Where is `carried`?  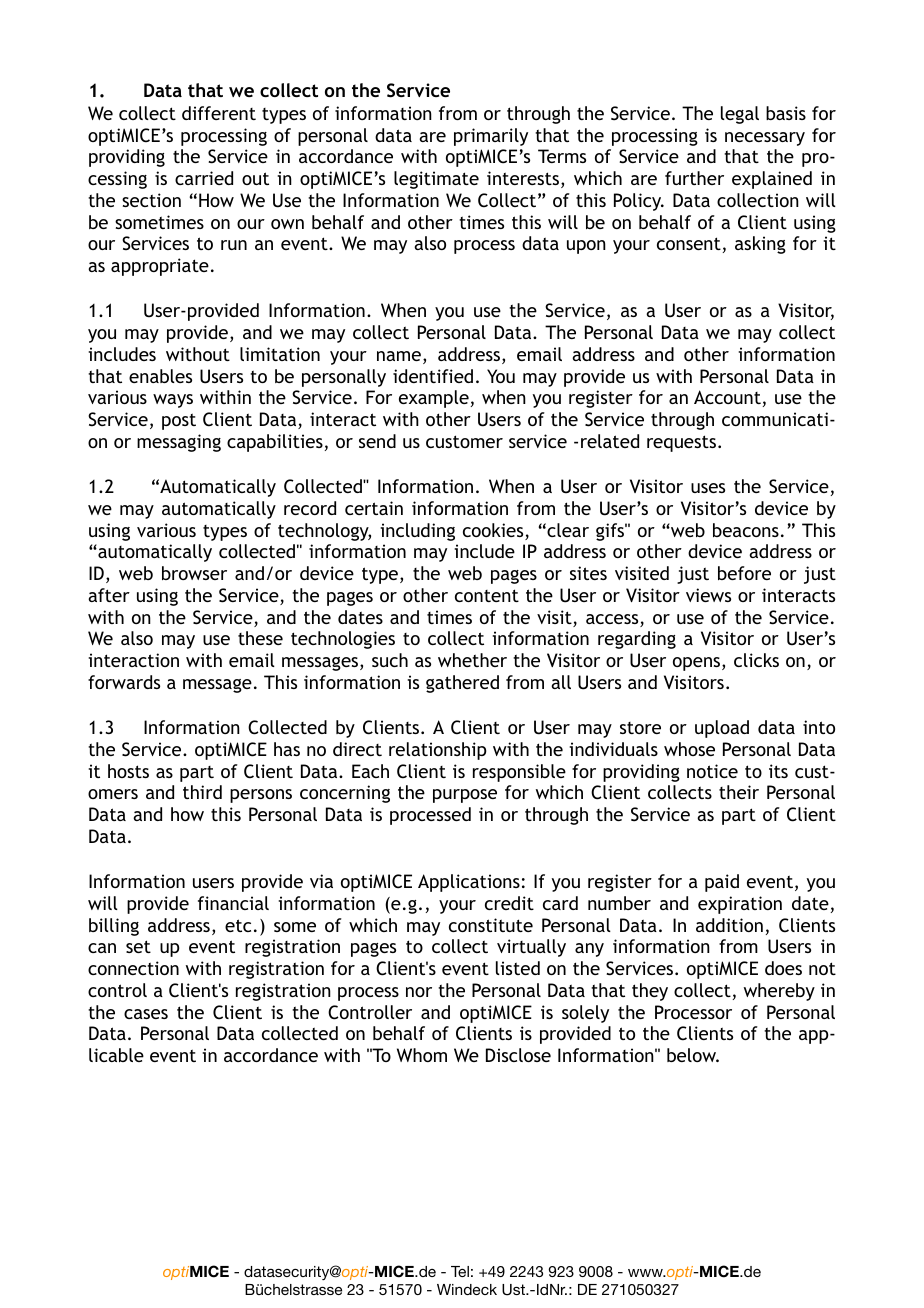
carried is located at coordinates (204, 178).
